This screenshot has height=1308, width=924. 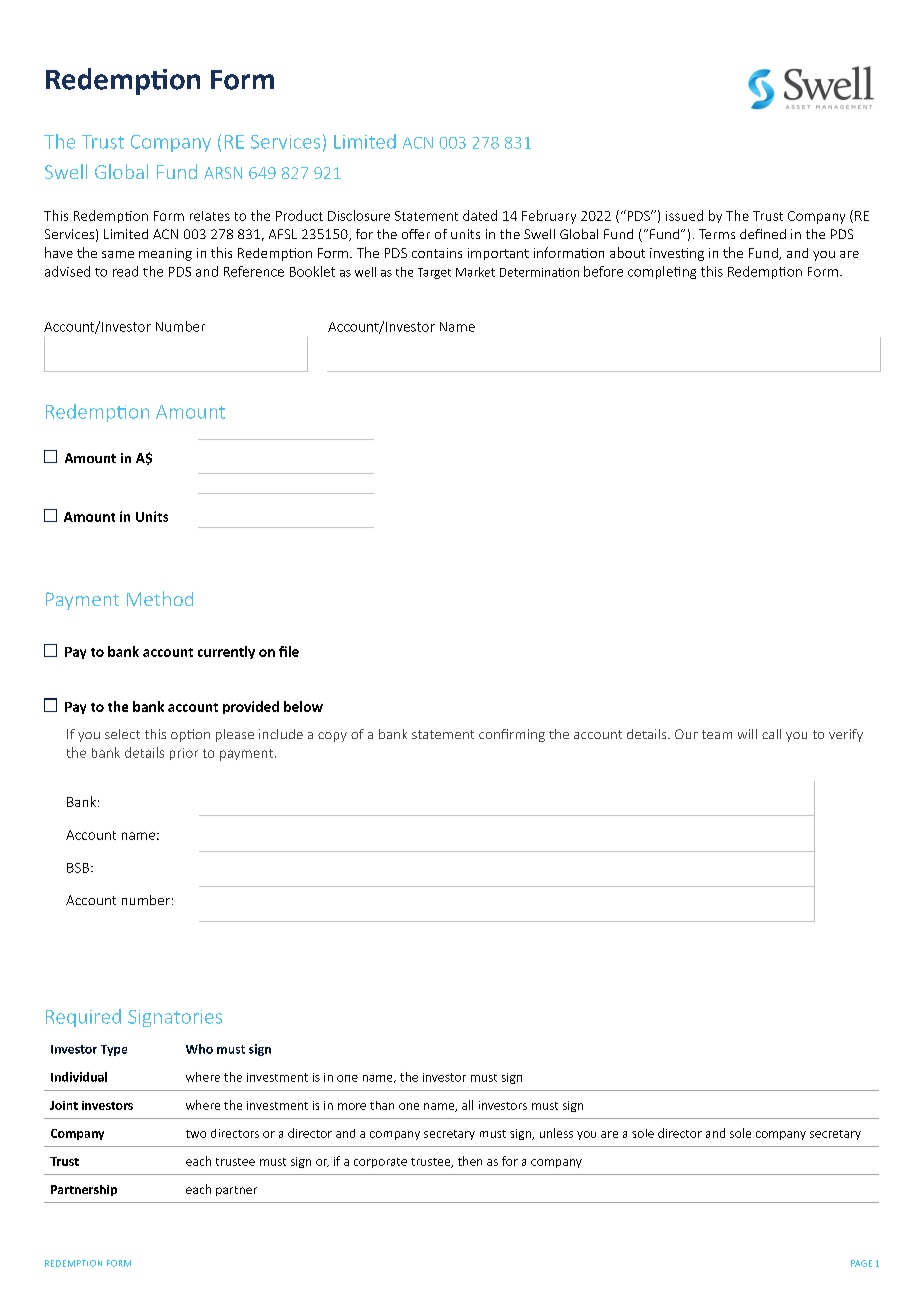 What do you see at coordinates (763, 234) in the screenshot?
I see `defined` at bounding box center [763, 234].
